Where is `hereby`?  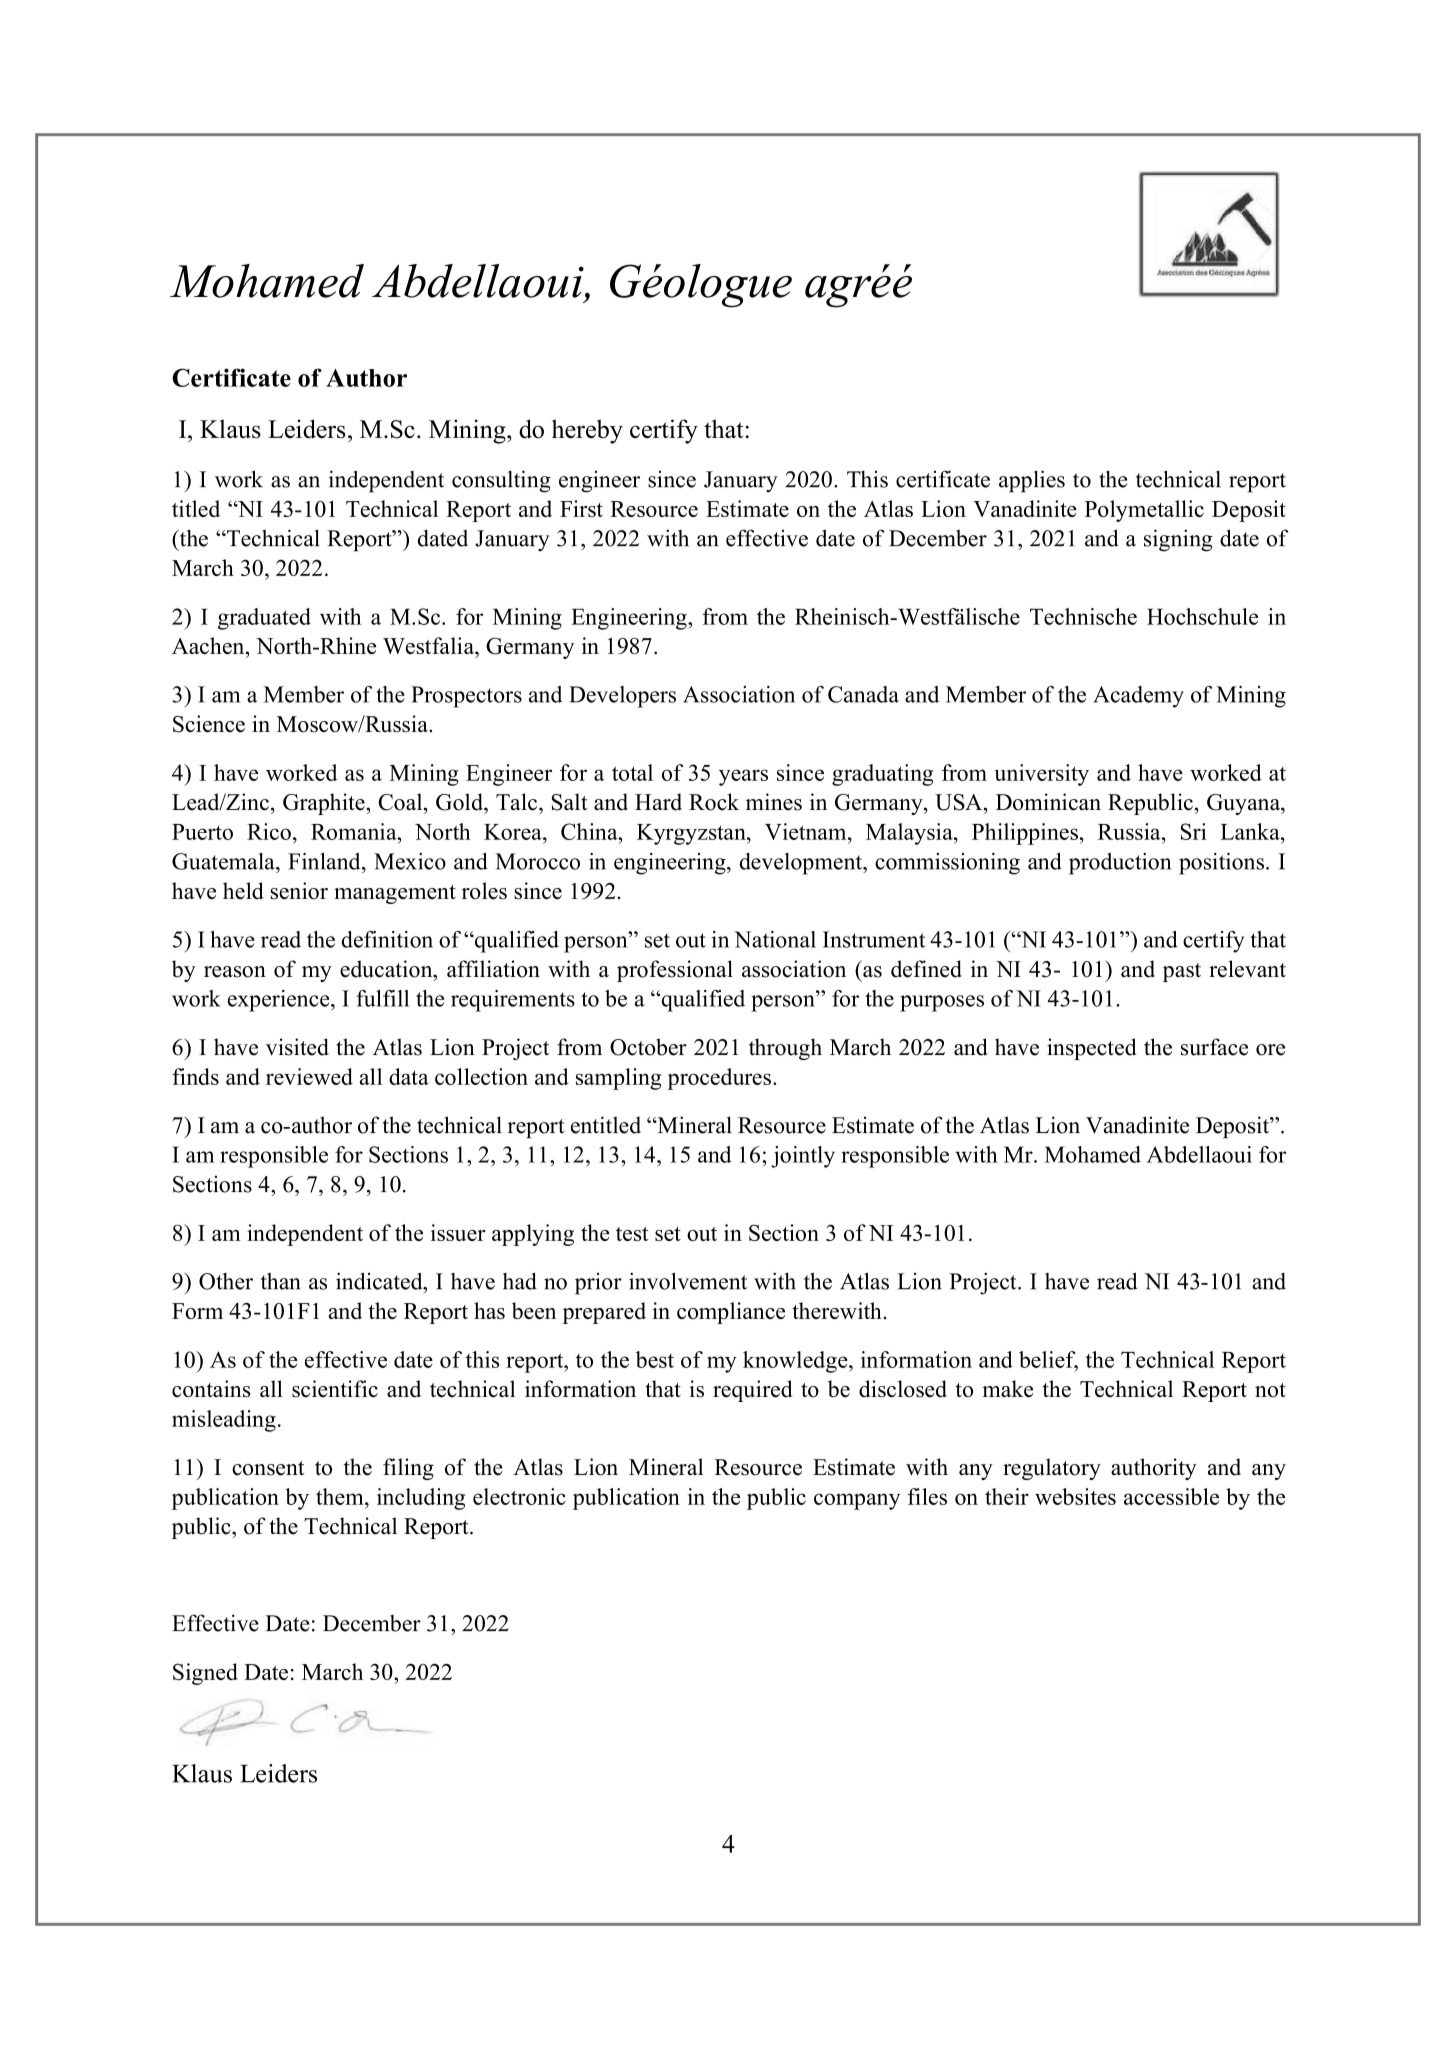 hereby is located at coordinates (587, 431).
